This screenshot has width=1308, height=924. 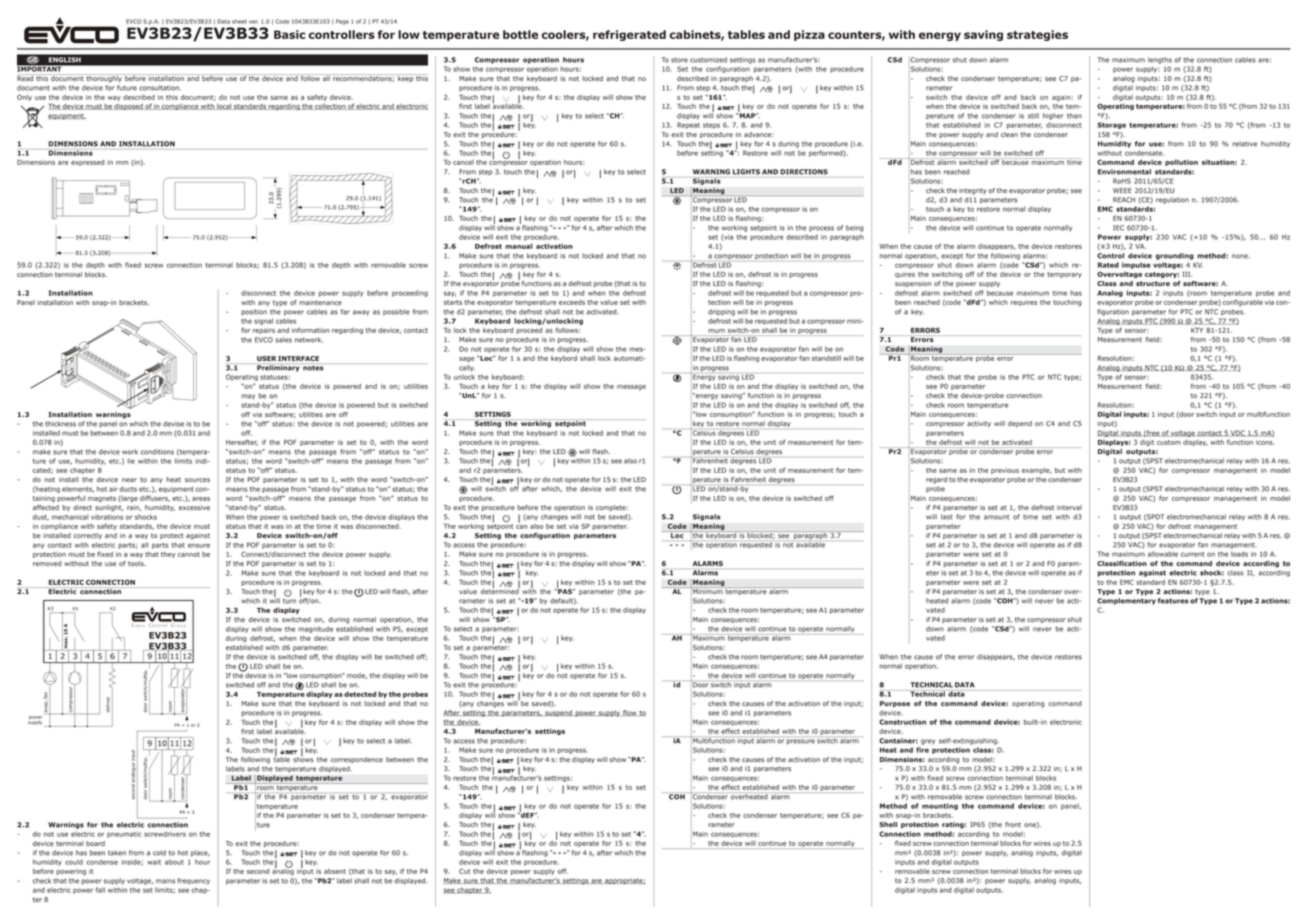 What do you see at coordinates (239, 21) in the screenshot?
I see `sheet` at bounding box center [239, 21].
